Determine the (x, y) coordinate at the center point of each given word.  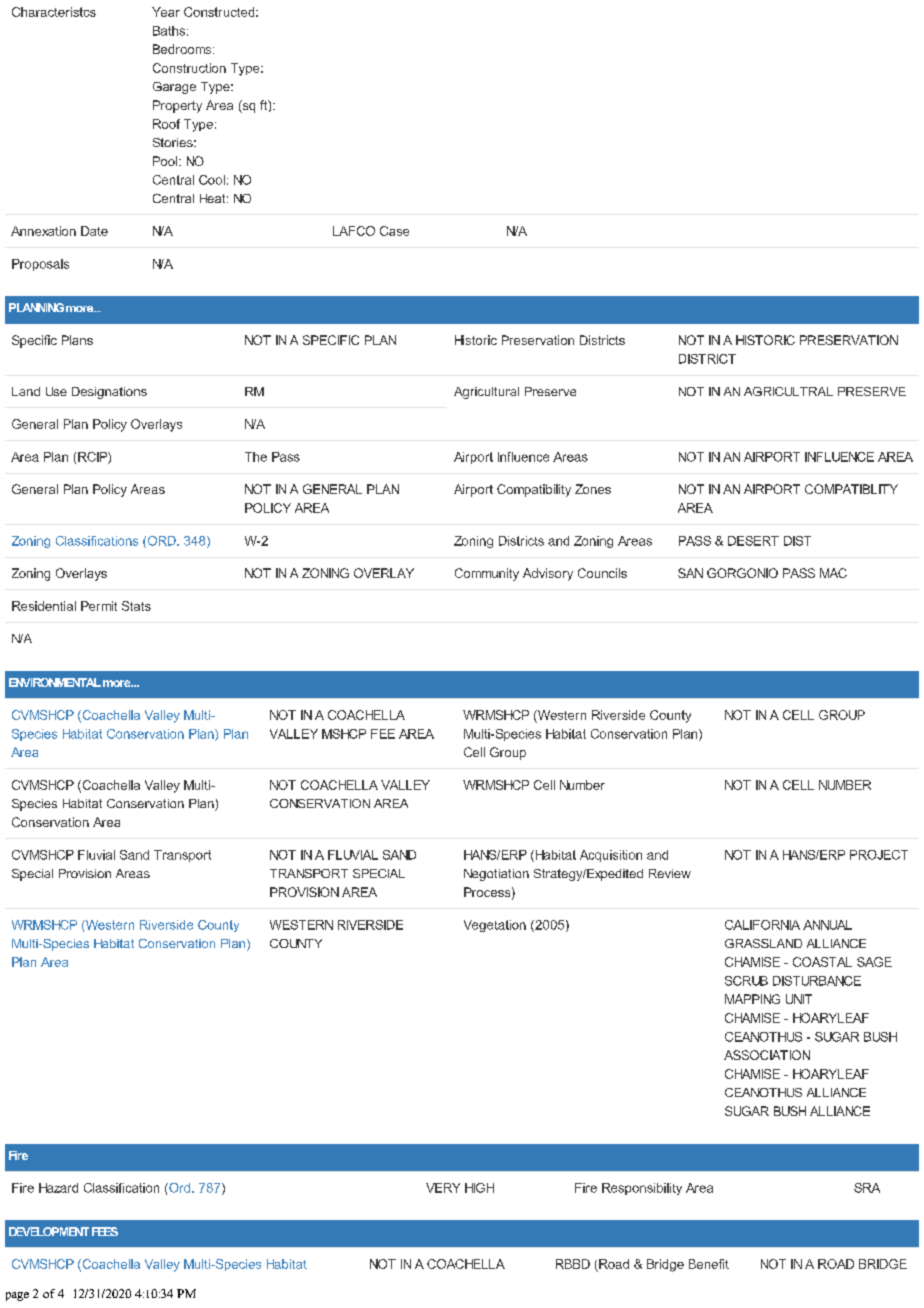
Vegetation (495, 926)
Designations (109, 393)
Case (394, 231)
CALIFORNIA (762, 925)
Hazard (58, 1188)
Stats (136, 606)
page (17, 1296)
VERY (443, 1188)
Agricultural (486, 393)
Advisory (548, 574)
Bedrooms (183, 49)
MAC (833, 573)
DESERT (753, 541)
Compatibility (534, 490)
